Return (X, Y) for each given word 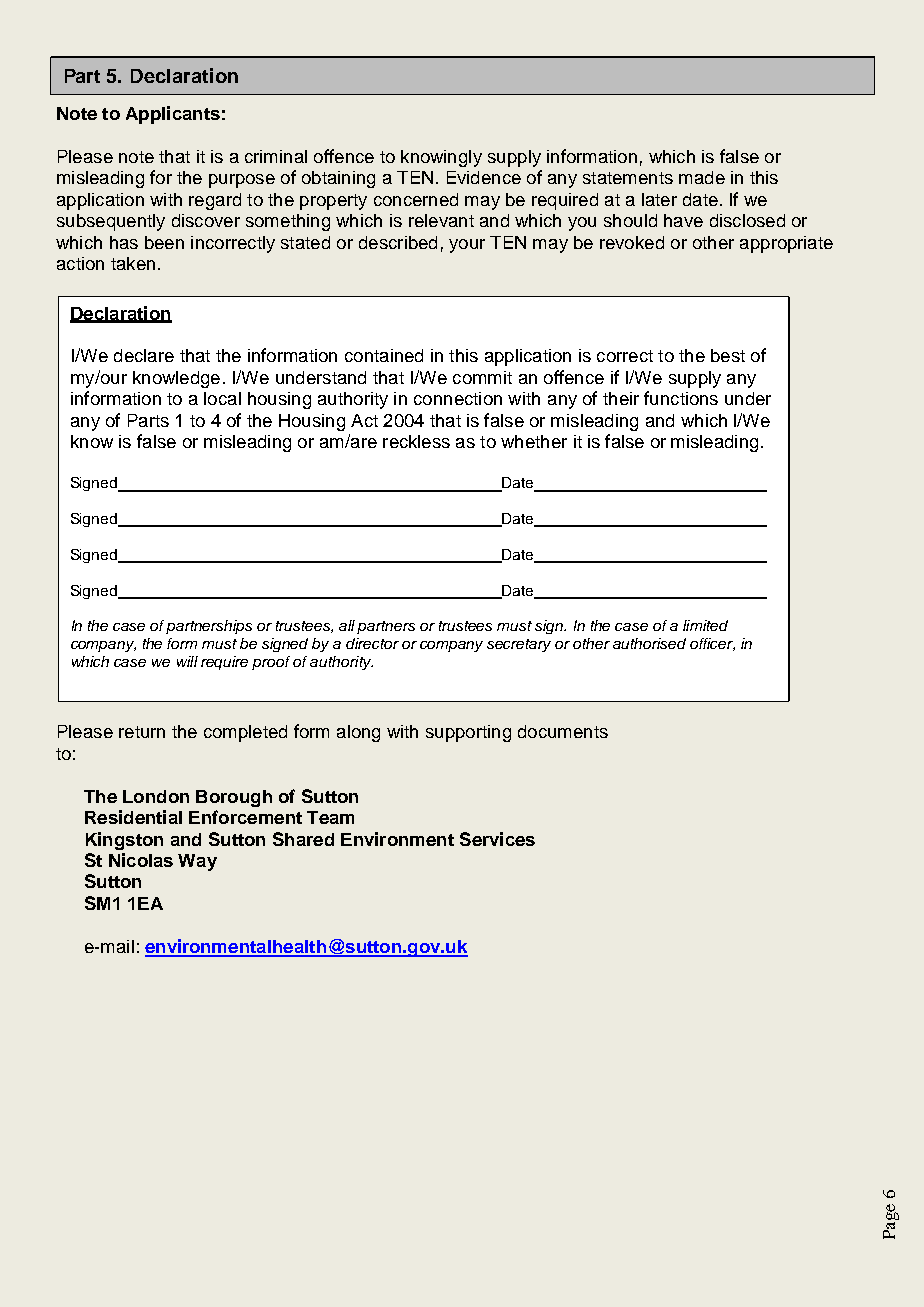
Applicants (173, 115)
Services (497, 839)
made (702, 177)
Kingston (124, 841)
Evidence (484, 177)
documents (563, 731)
